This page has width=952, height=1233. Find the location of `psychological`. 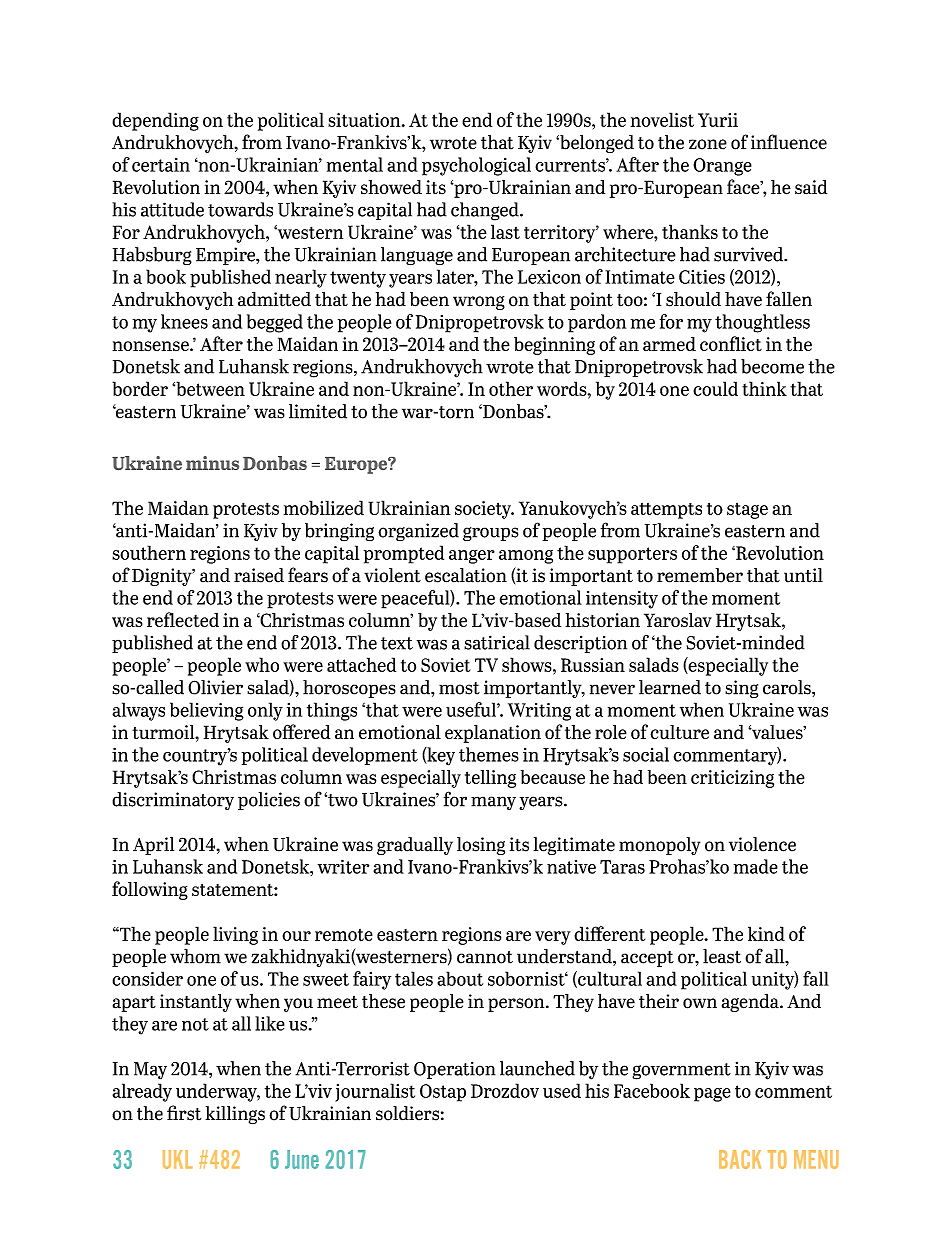

psychological is located at coordinates (476, 166).
